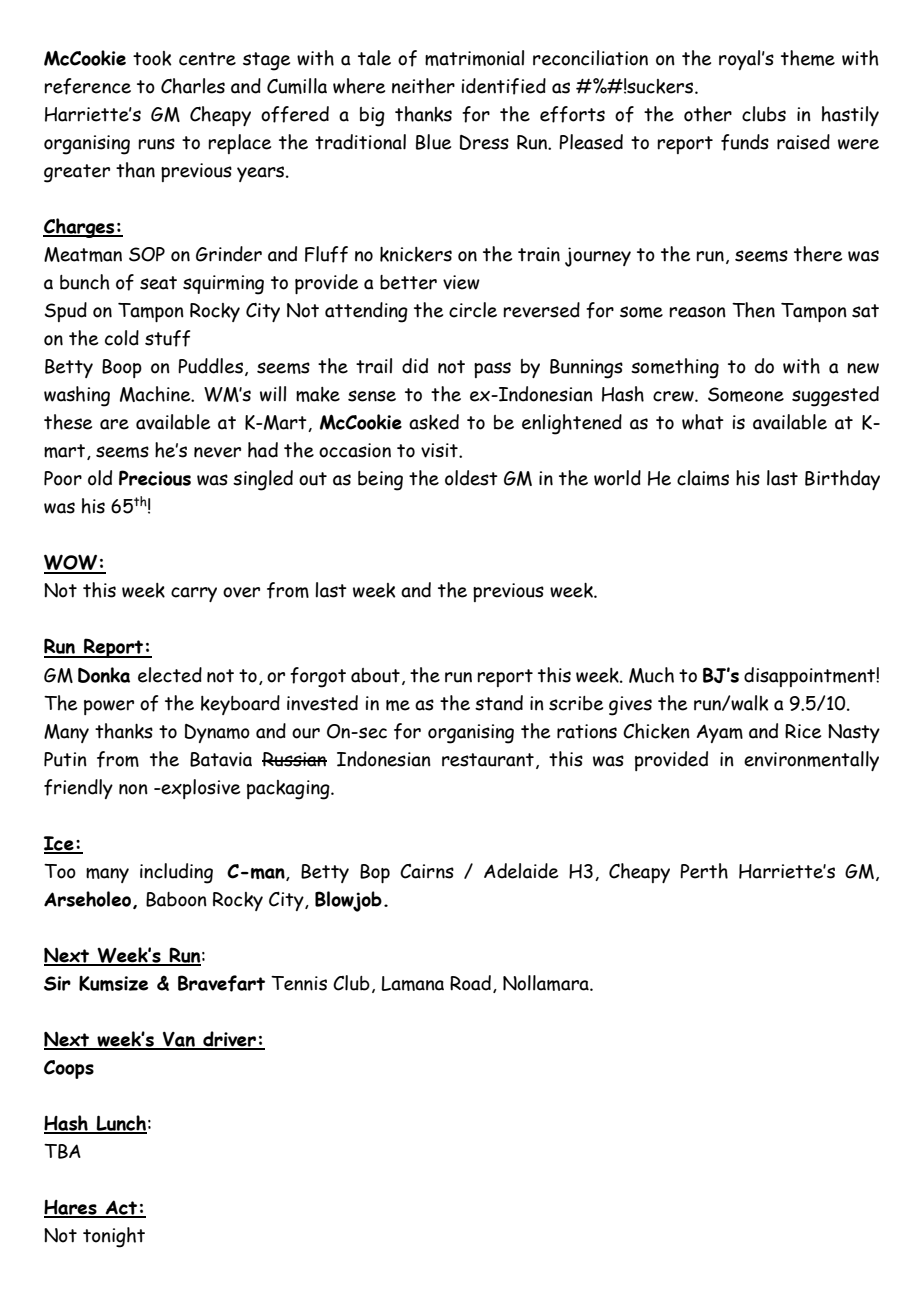 The image size is (924, 1308). What do you see at coordinates (427, 871) in the image?
I see `Cairns` at bounding box center [427, 871].
